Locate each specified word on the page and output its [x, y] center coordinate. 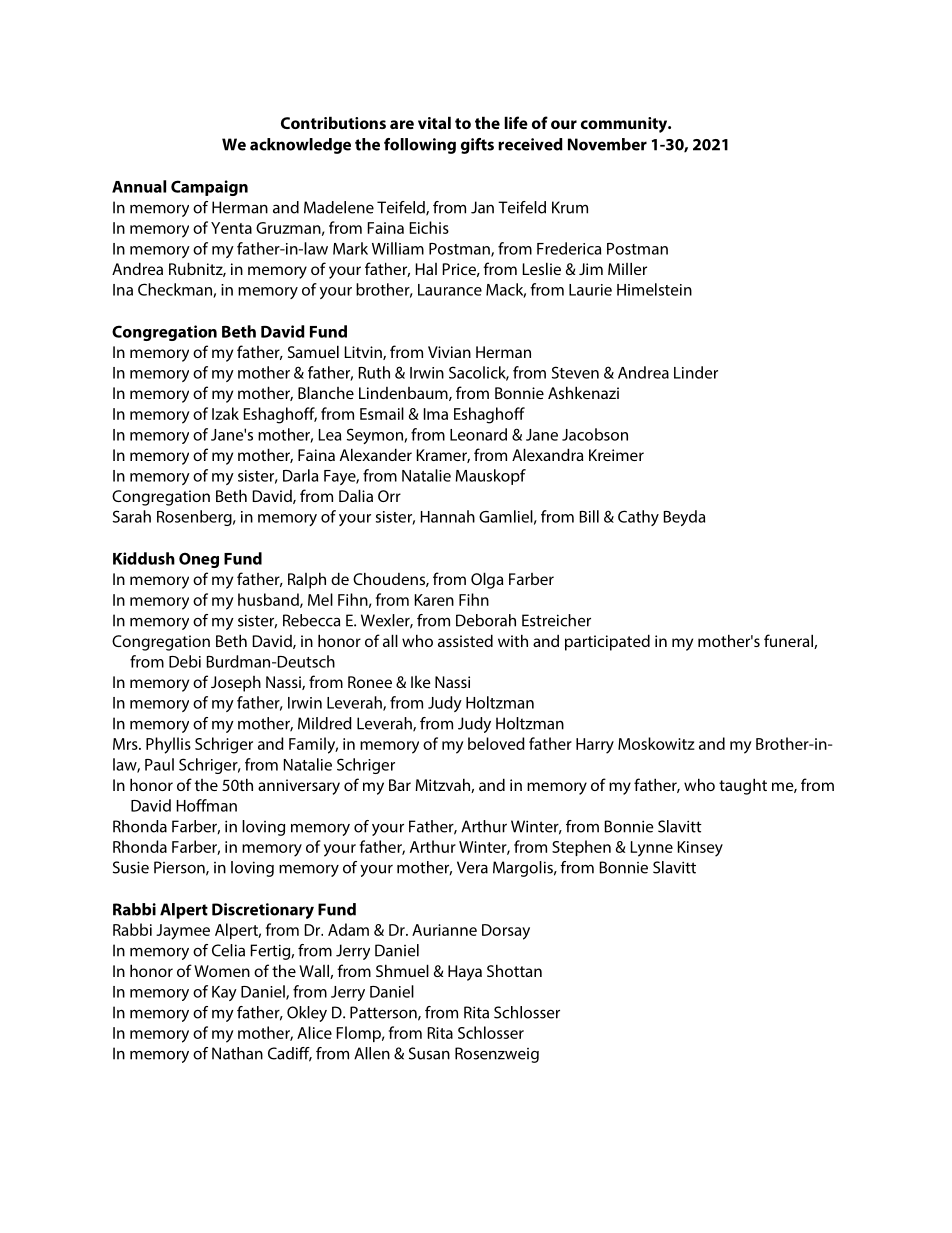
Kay [224, 993]
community [625, 125]
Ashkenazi [583, 392]
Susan [429, 1053]
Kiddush [144, 558]
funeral [789, 641]
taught [743, 786]
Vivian [449, 352]
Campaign [209, 188]
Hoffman [207, 805]
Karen [434, 600]
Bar [400, 785]
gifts [477, 146]
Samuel [313, 351]
